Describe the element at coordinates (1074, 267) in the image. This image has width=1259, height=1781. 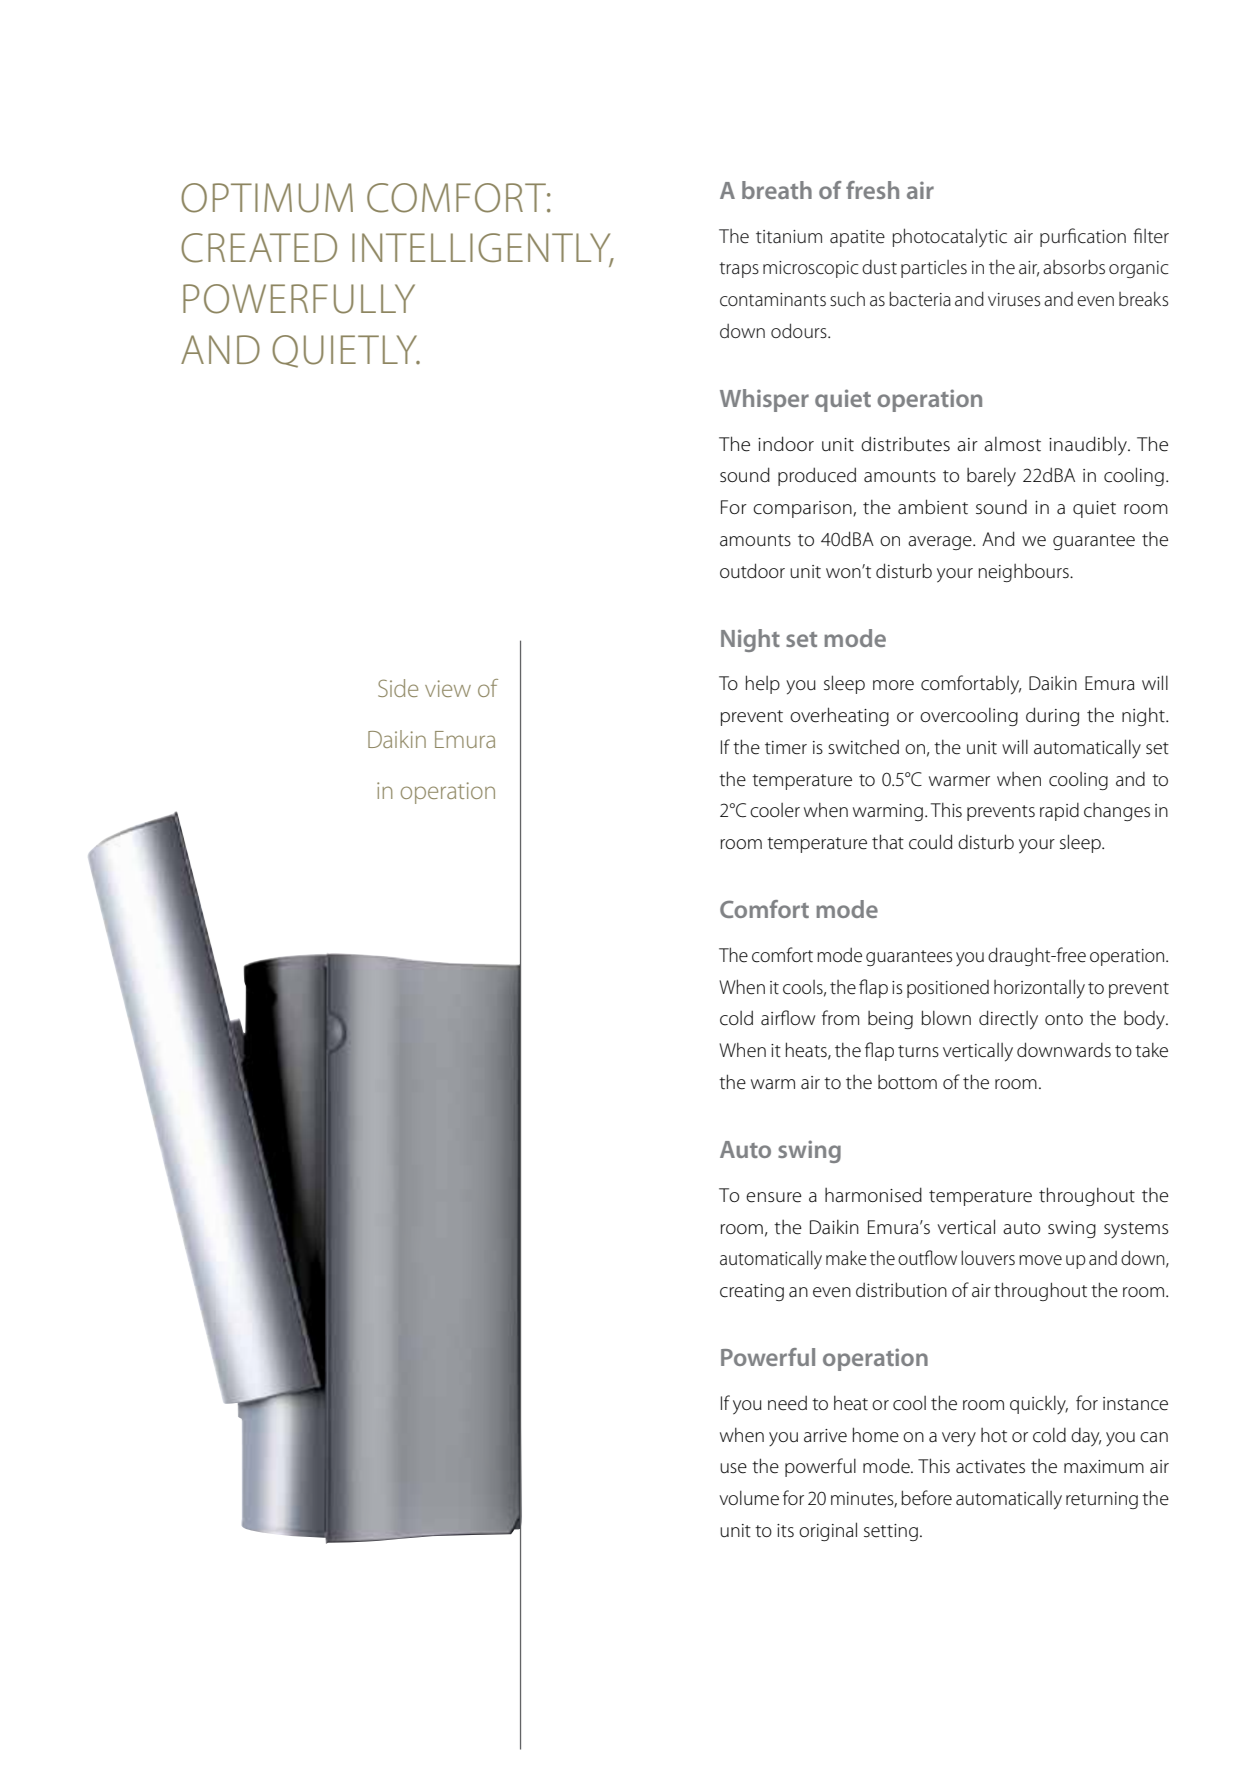
I see `absorbs` at that location.
